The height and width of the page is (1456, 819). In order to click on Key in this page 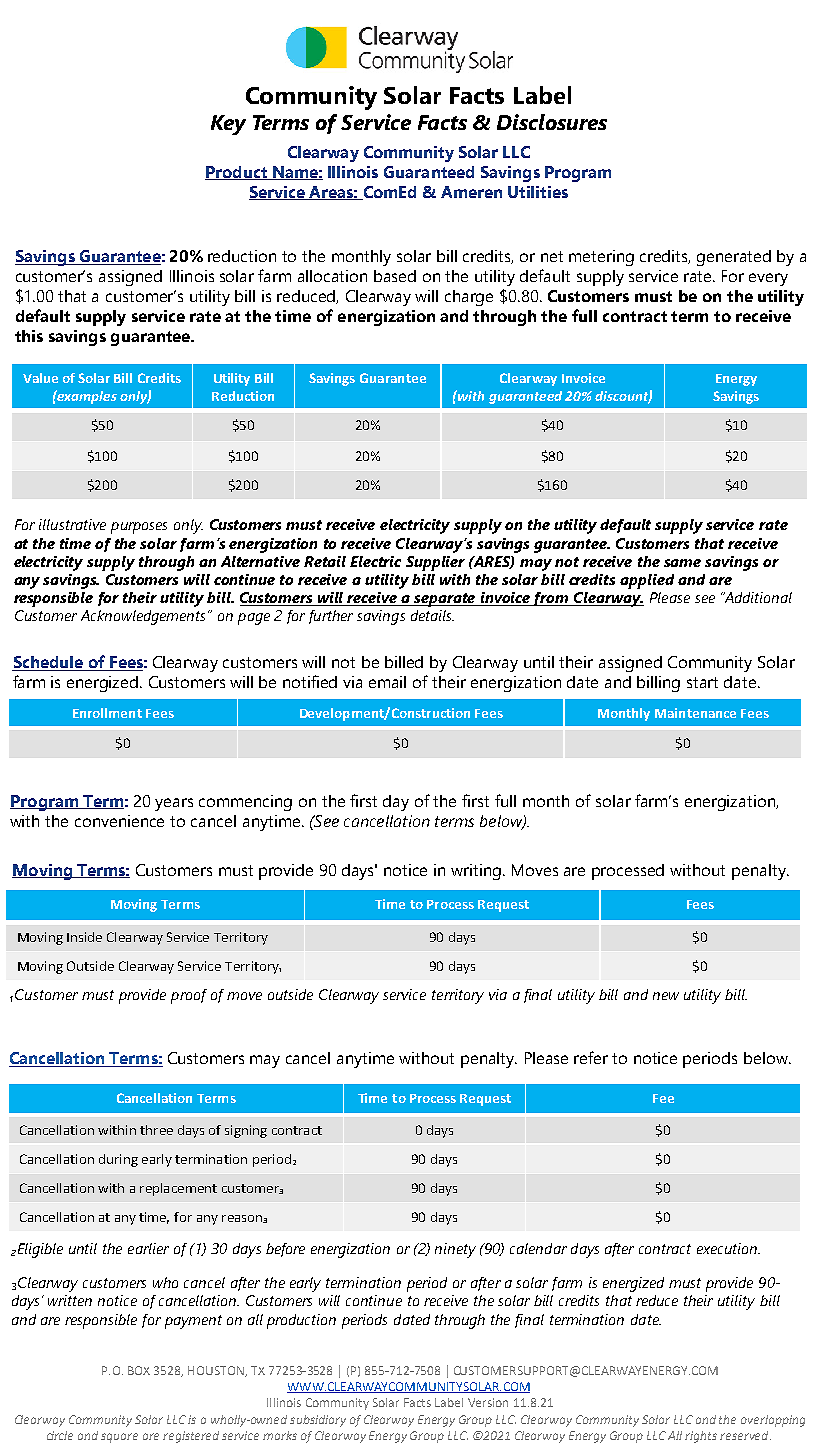, I will do `click(228, 125)`.
